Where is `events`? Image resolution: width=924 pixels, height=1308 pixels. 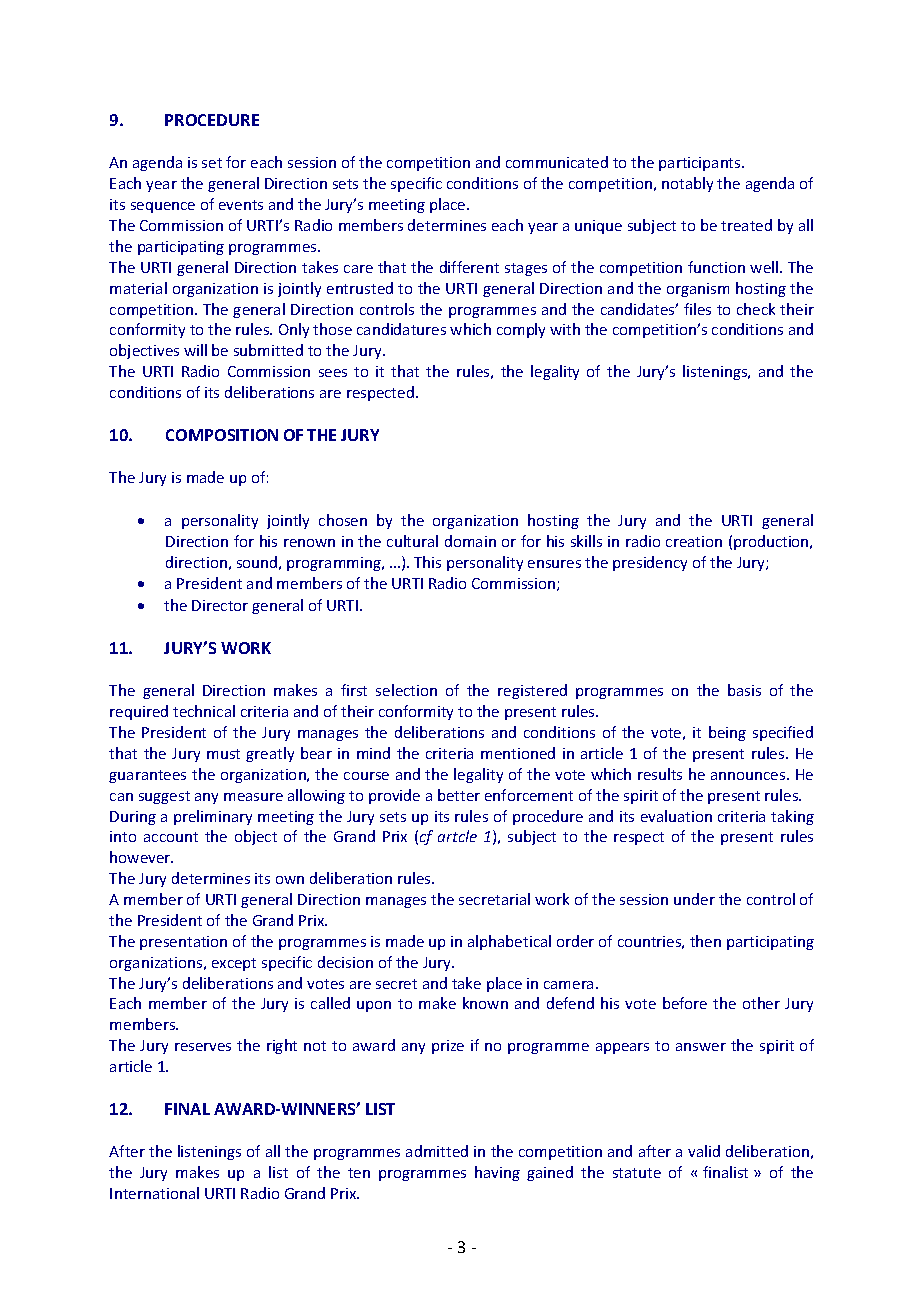 events is located at coordinates (241, 205).
